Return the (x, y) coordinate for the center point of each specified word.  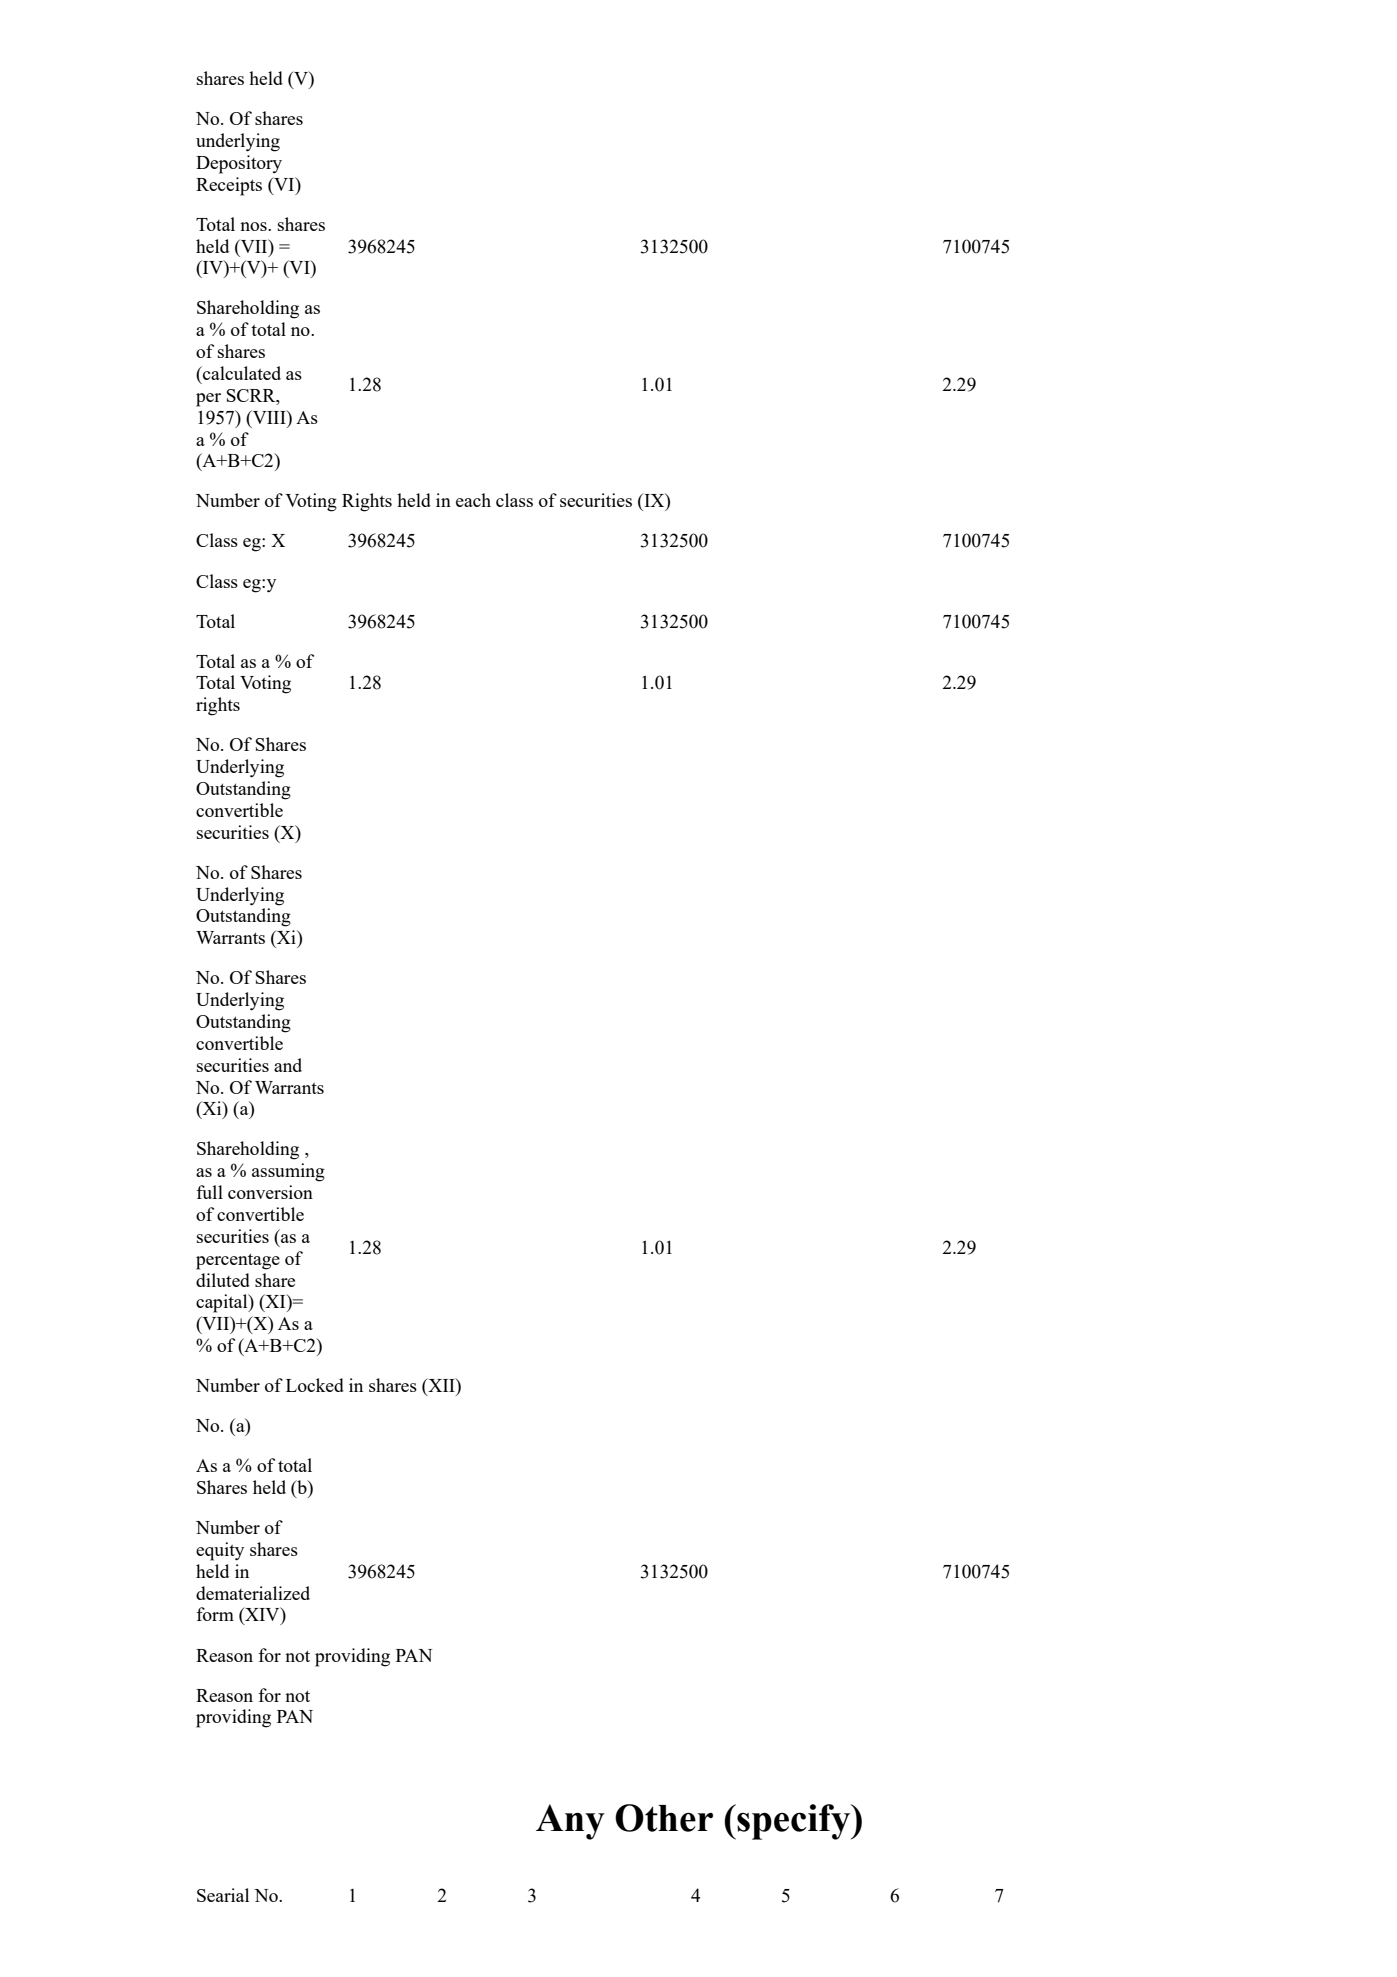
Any (570, 1822)
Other (664, 1818)
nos (254, 226)
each (473, 500)
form (215, 1614)
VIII (269, 417)
